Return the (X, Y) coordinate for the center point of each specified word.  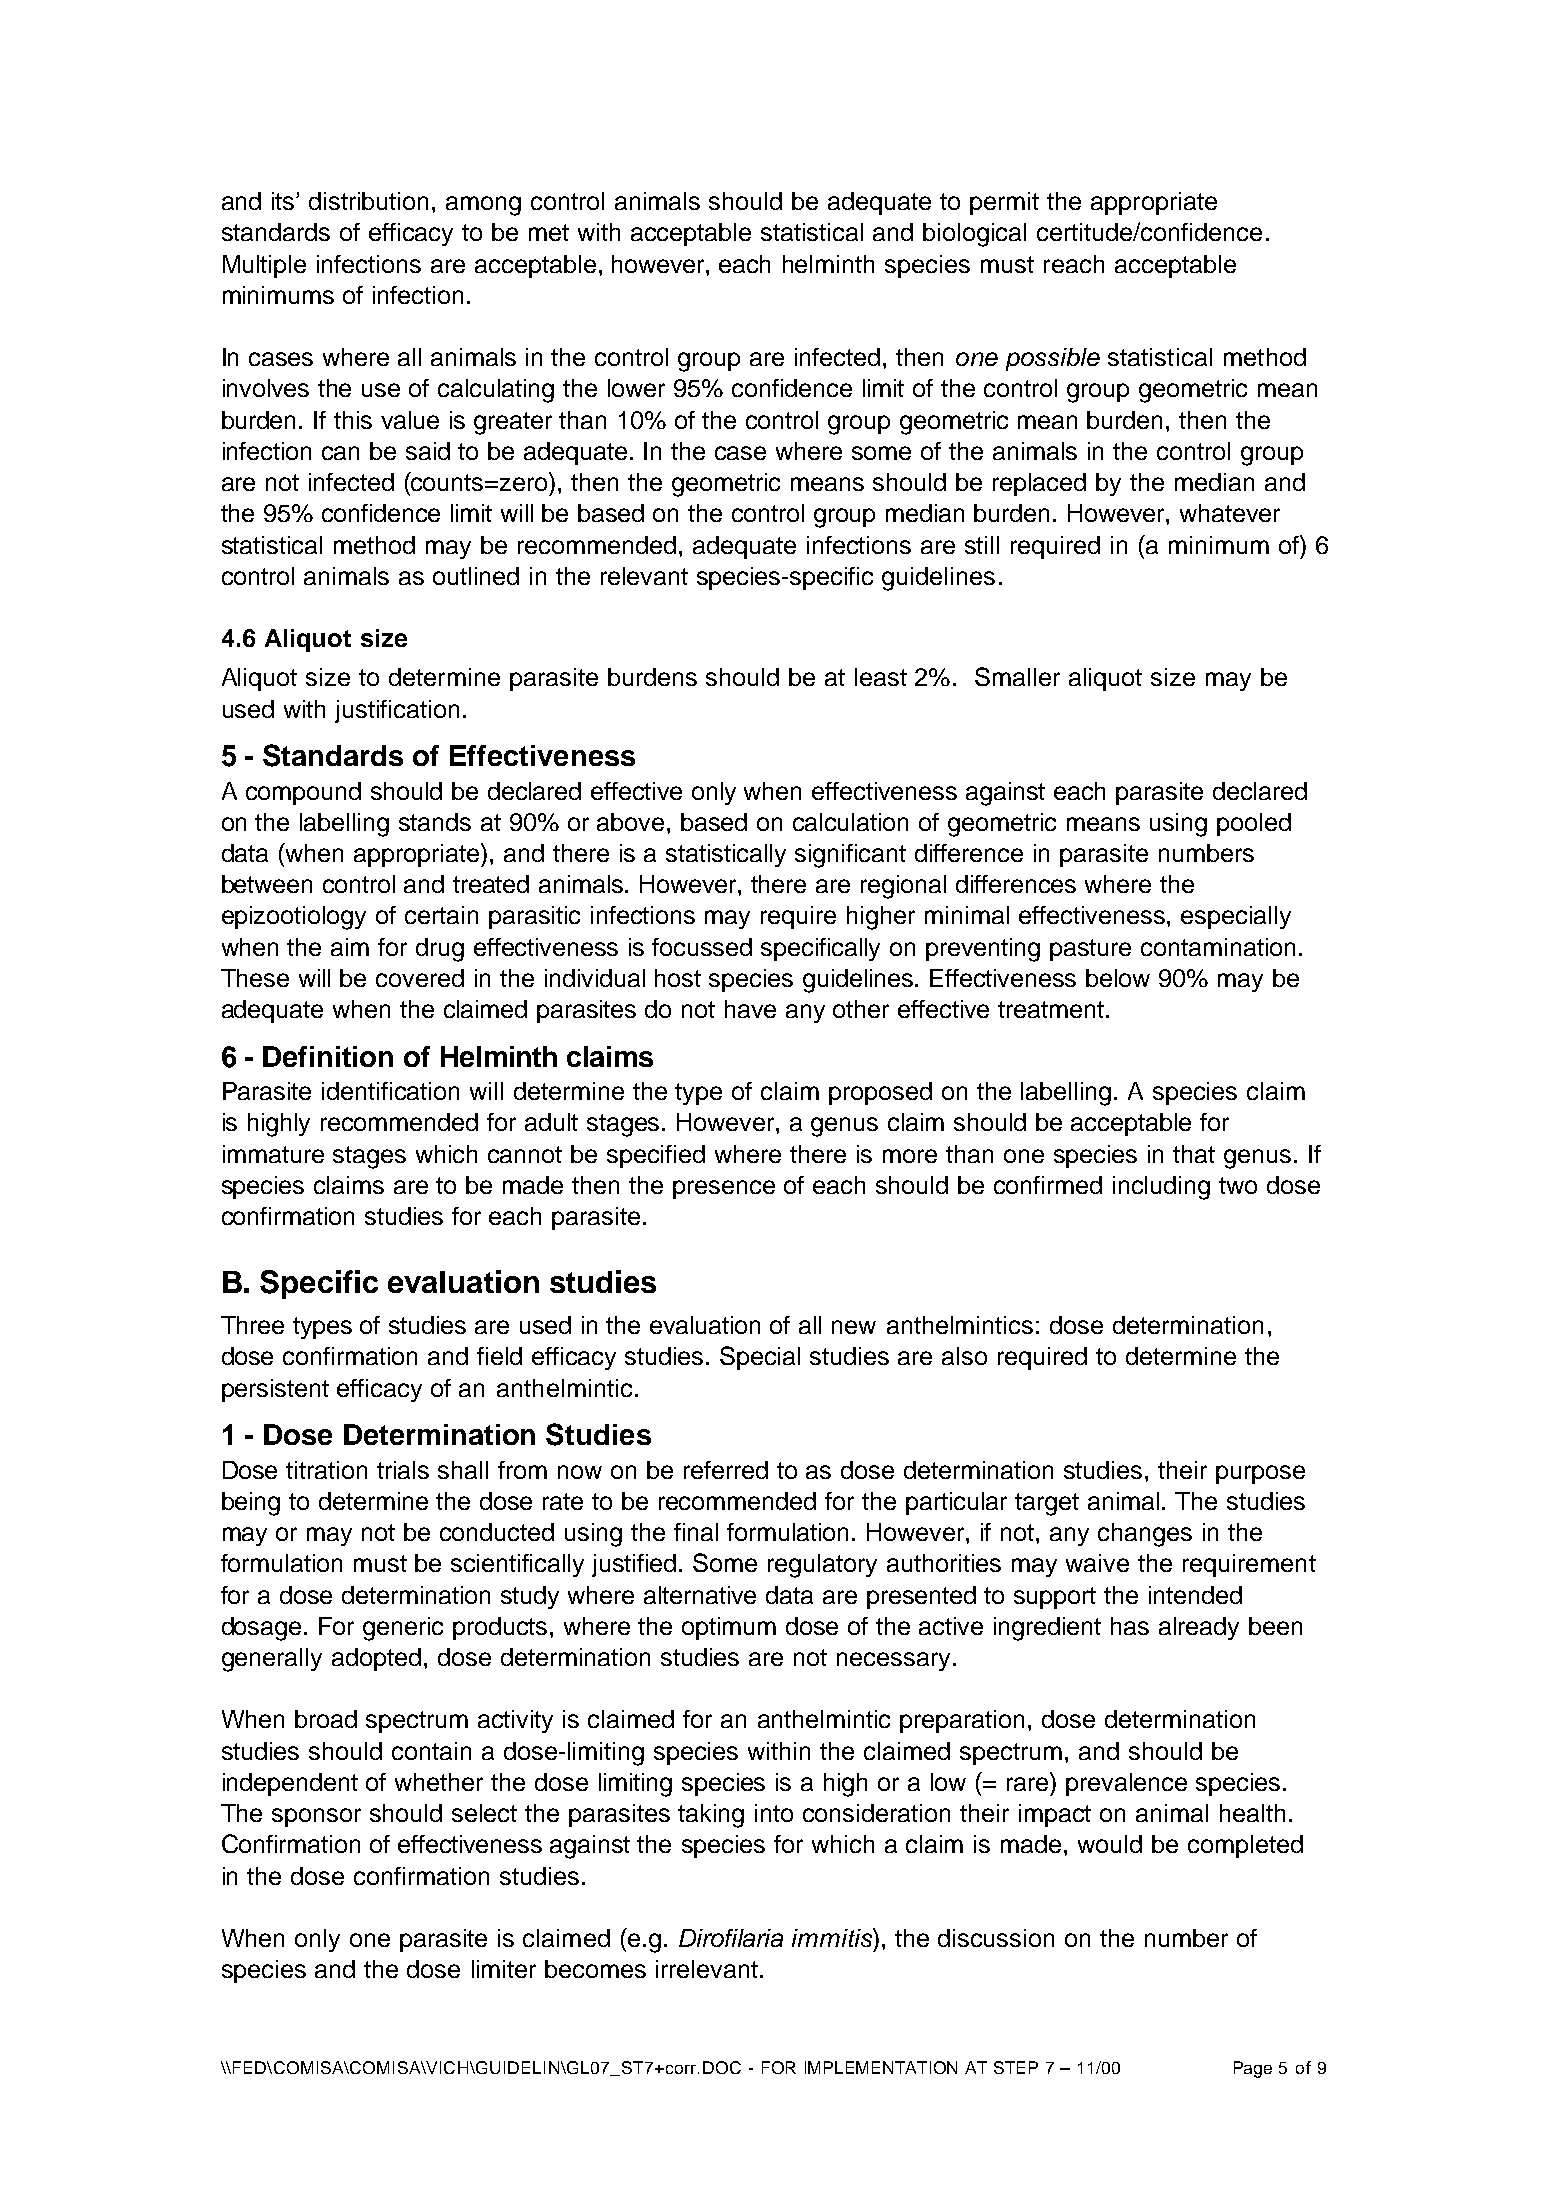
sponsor (316, 1817)
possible (1053, 359)
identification (390, 1091)
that (1194, 1154)
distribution (368, 201)
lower (636, 388)
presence (724, 1189)
